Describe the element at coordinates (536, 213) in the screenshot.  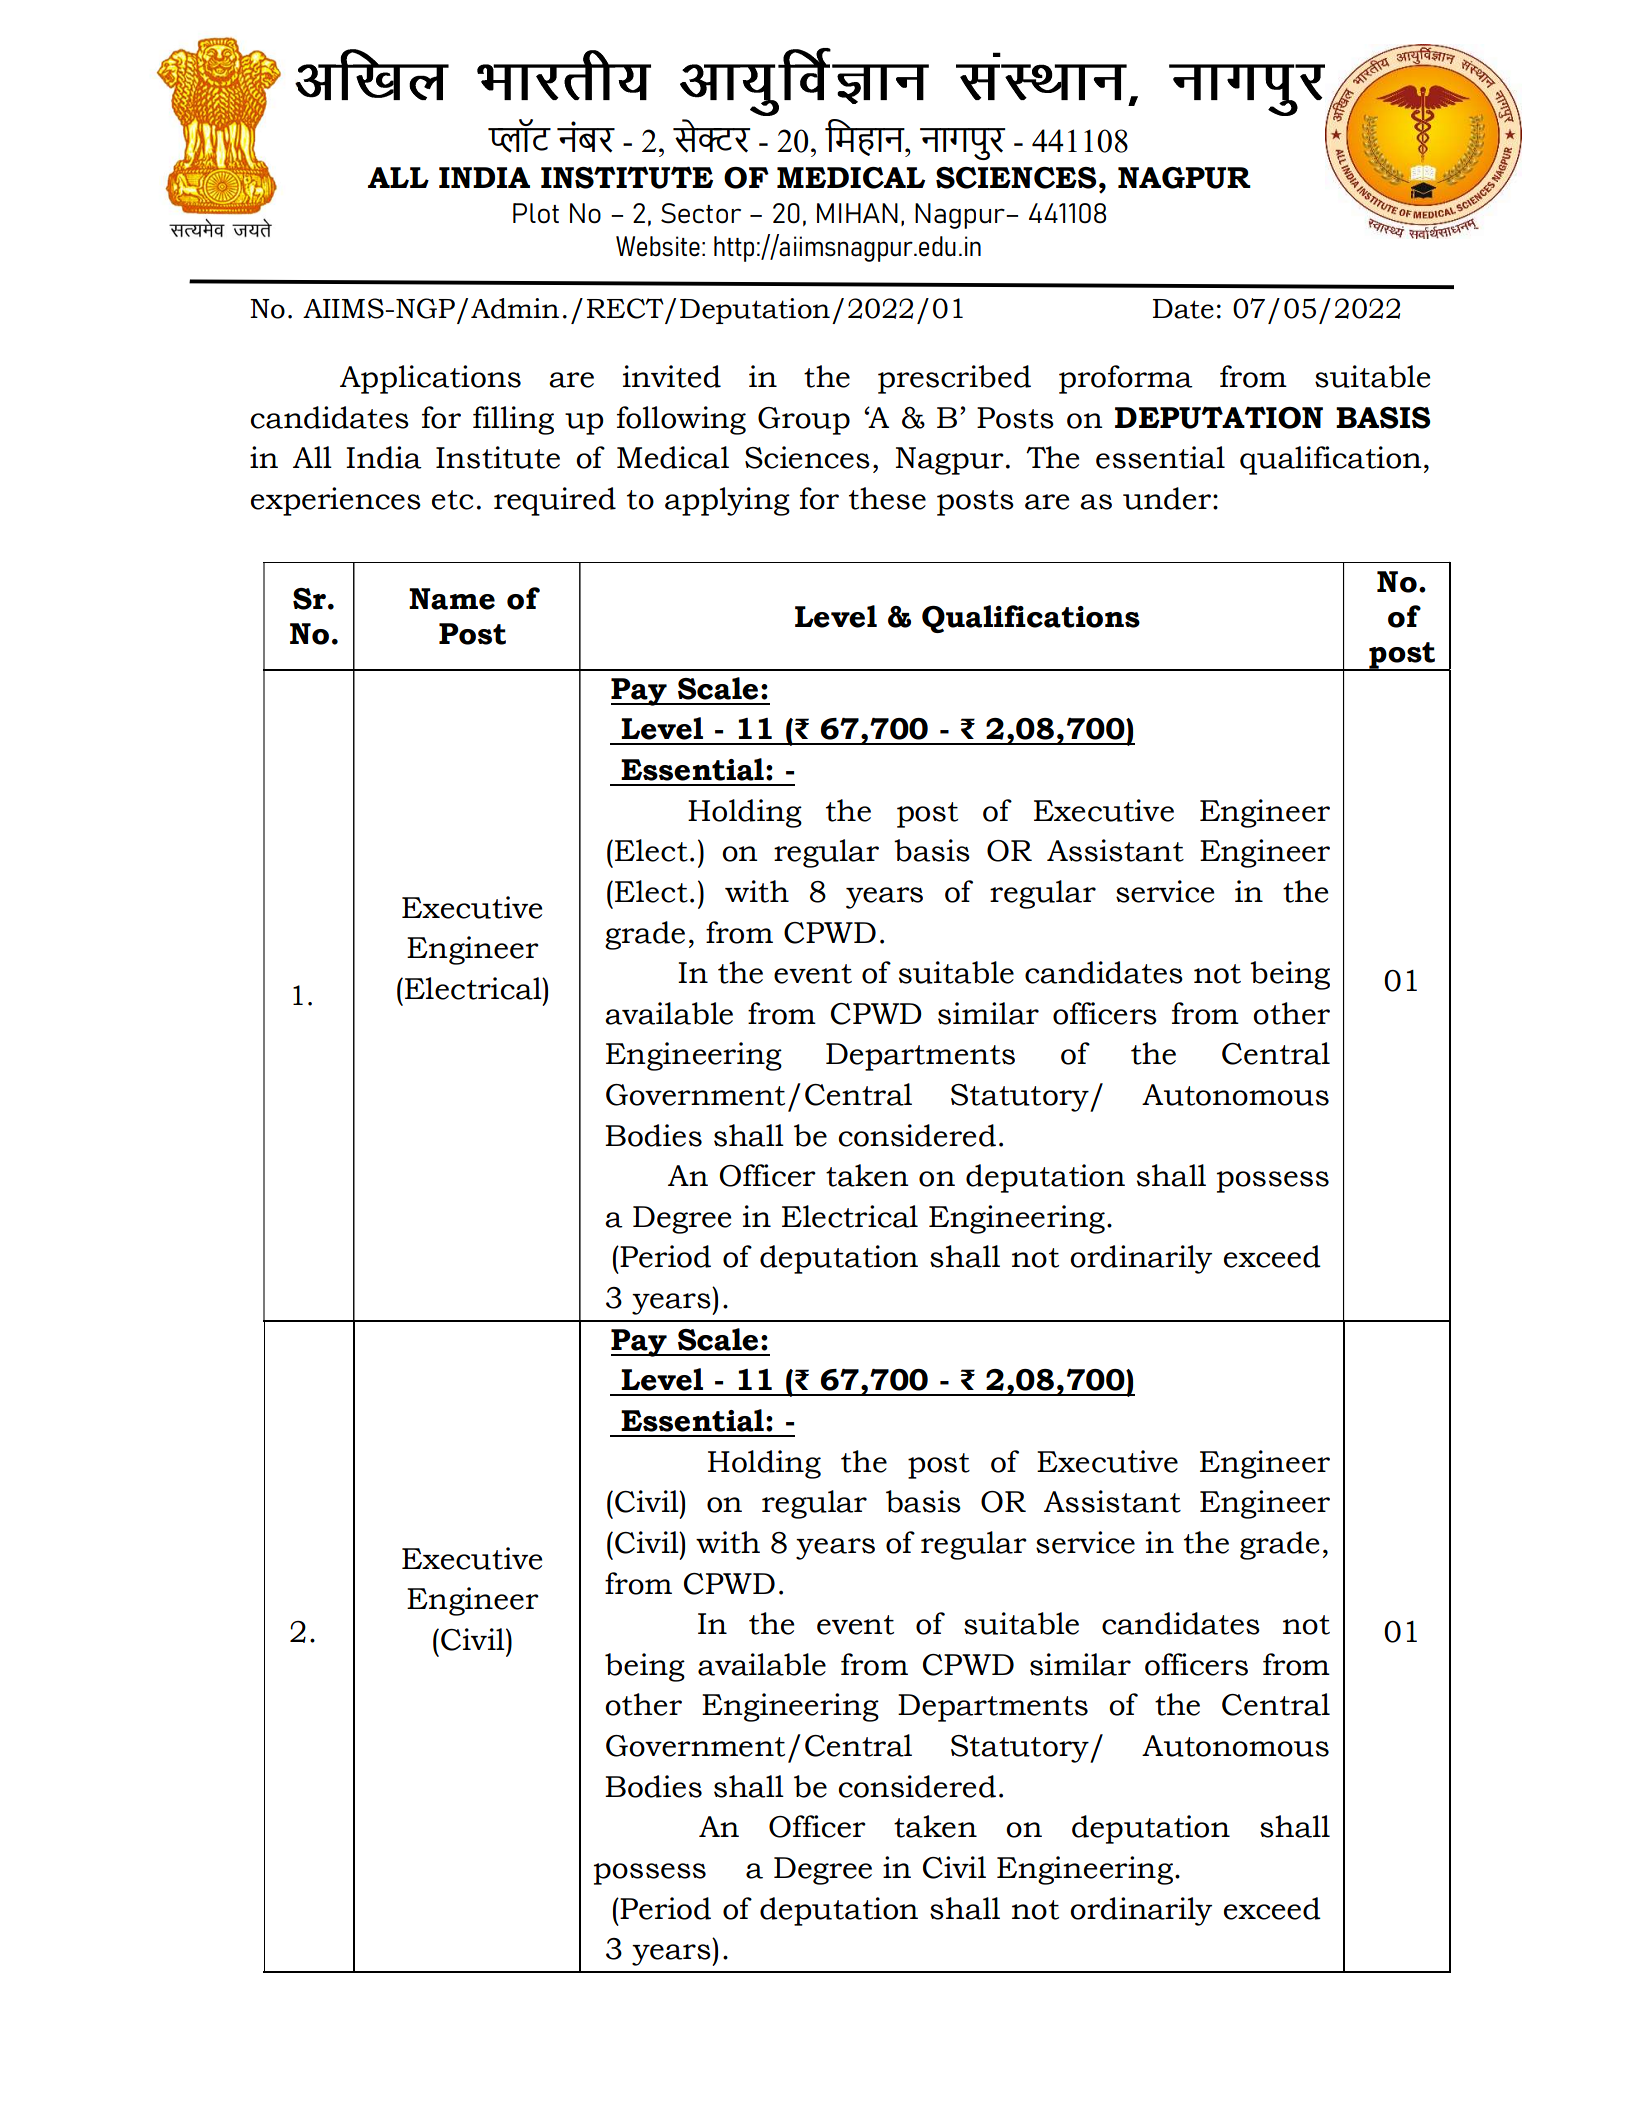
I see `Plot` at that location.
